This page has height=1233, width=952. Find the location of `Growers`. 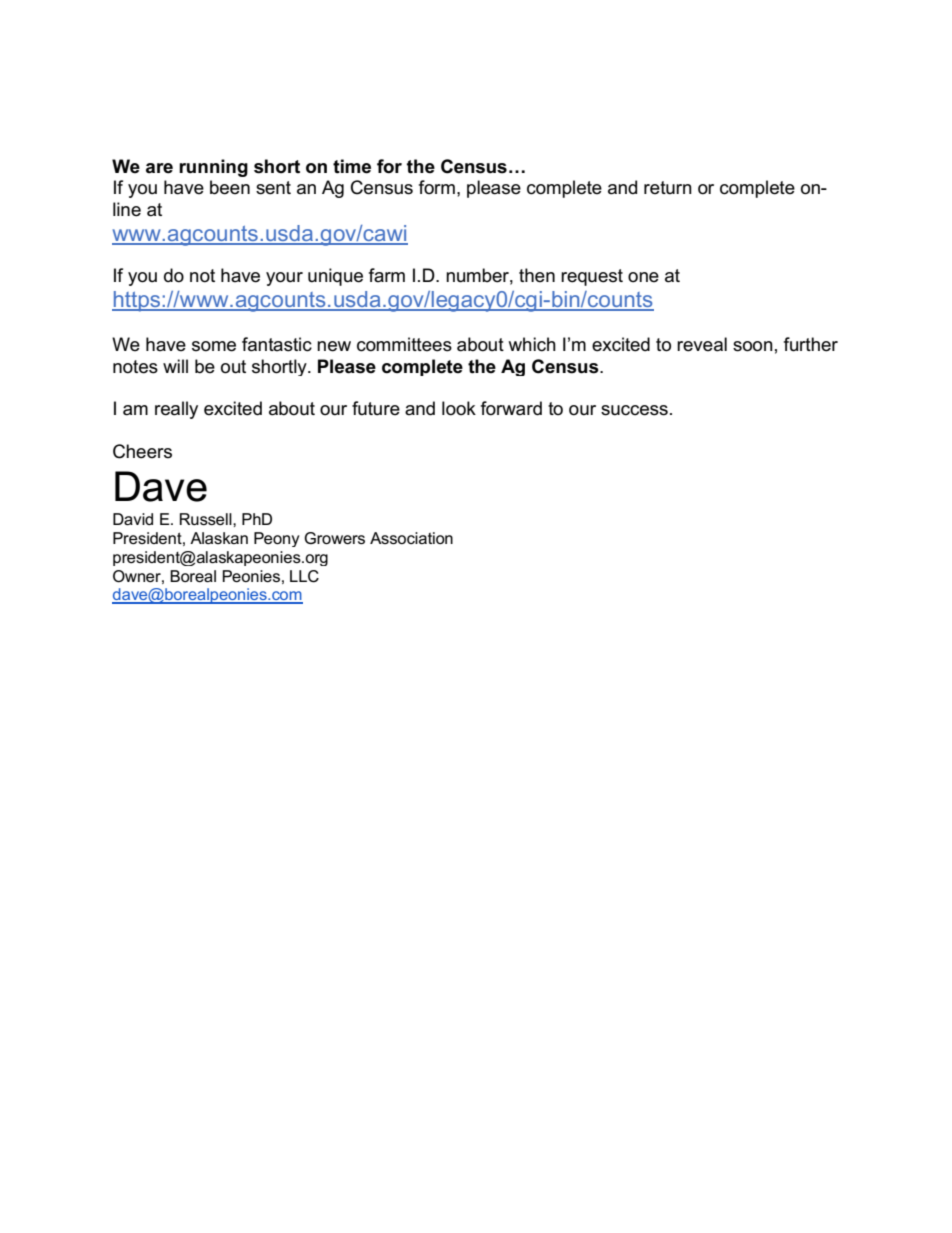

Growers is located at coordinates (334, 538).
